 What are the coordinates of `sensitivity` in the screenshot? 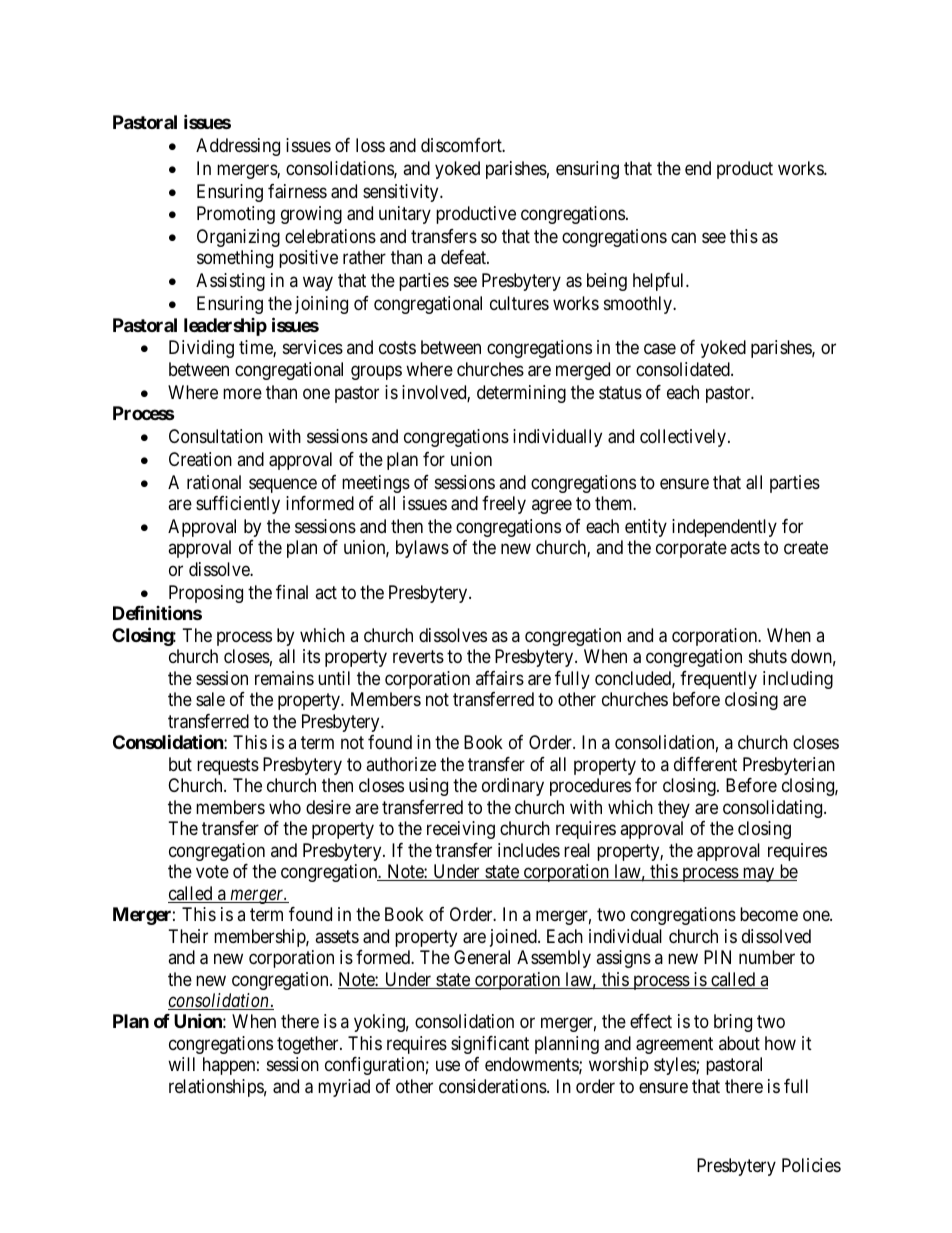 It's located at (402, 193).
